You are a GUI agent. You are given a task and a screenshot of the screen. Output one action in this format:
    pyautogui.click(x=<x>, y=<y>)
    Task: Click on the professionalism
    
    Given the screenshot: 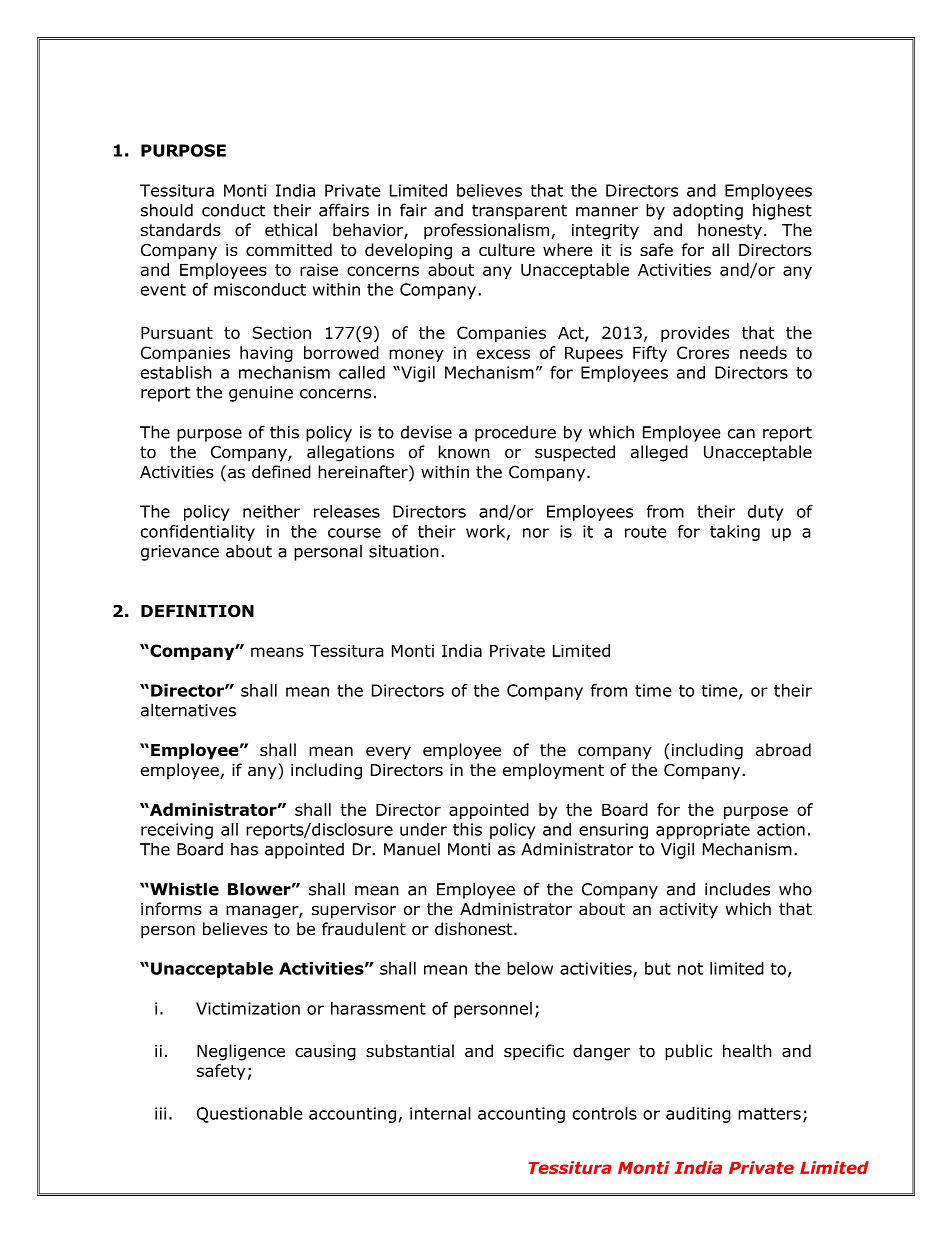 What is the action you would take?
    pyautogui.click(x=486, y=231)
